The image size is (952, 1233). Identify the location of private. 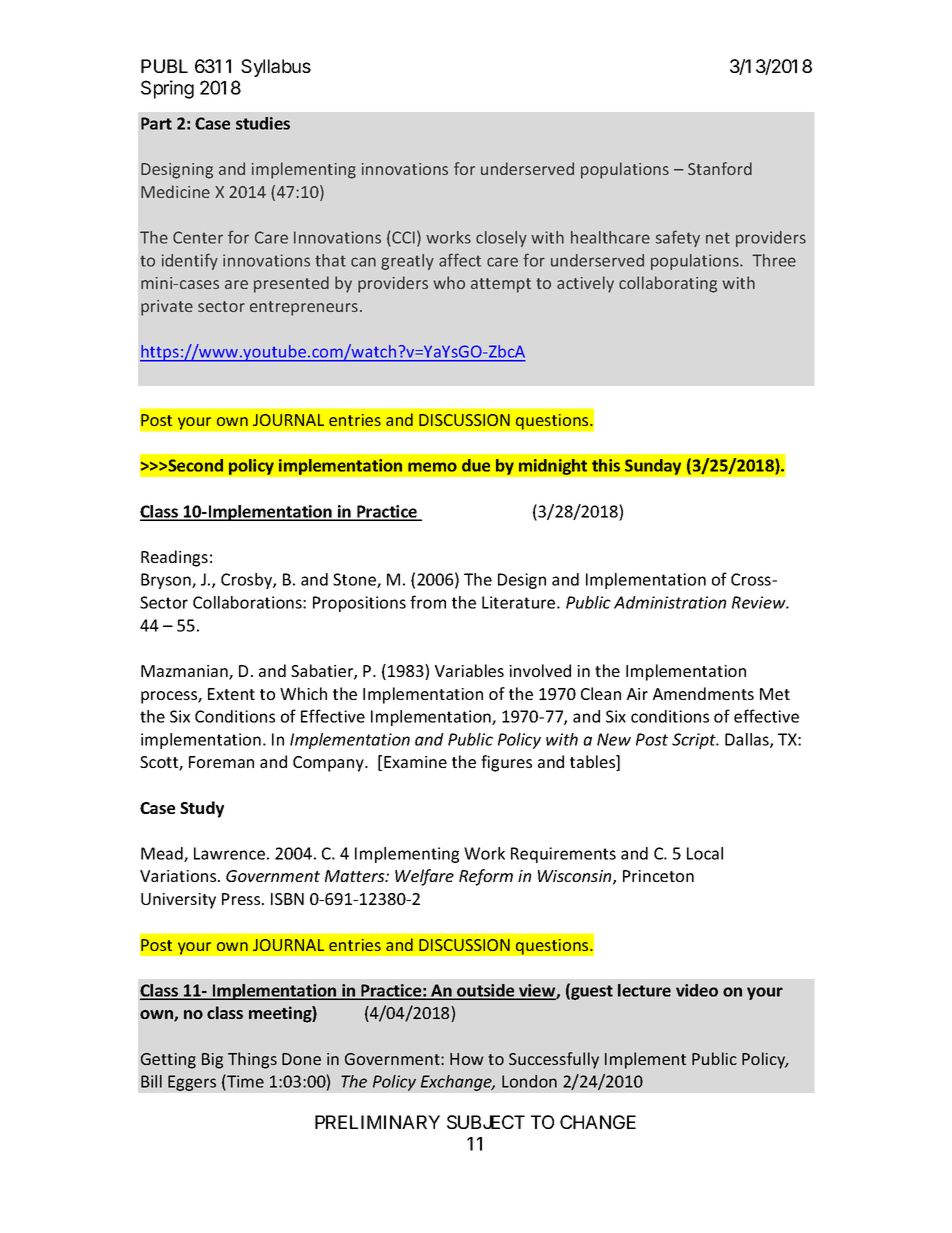
(167, 308).
